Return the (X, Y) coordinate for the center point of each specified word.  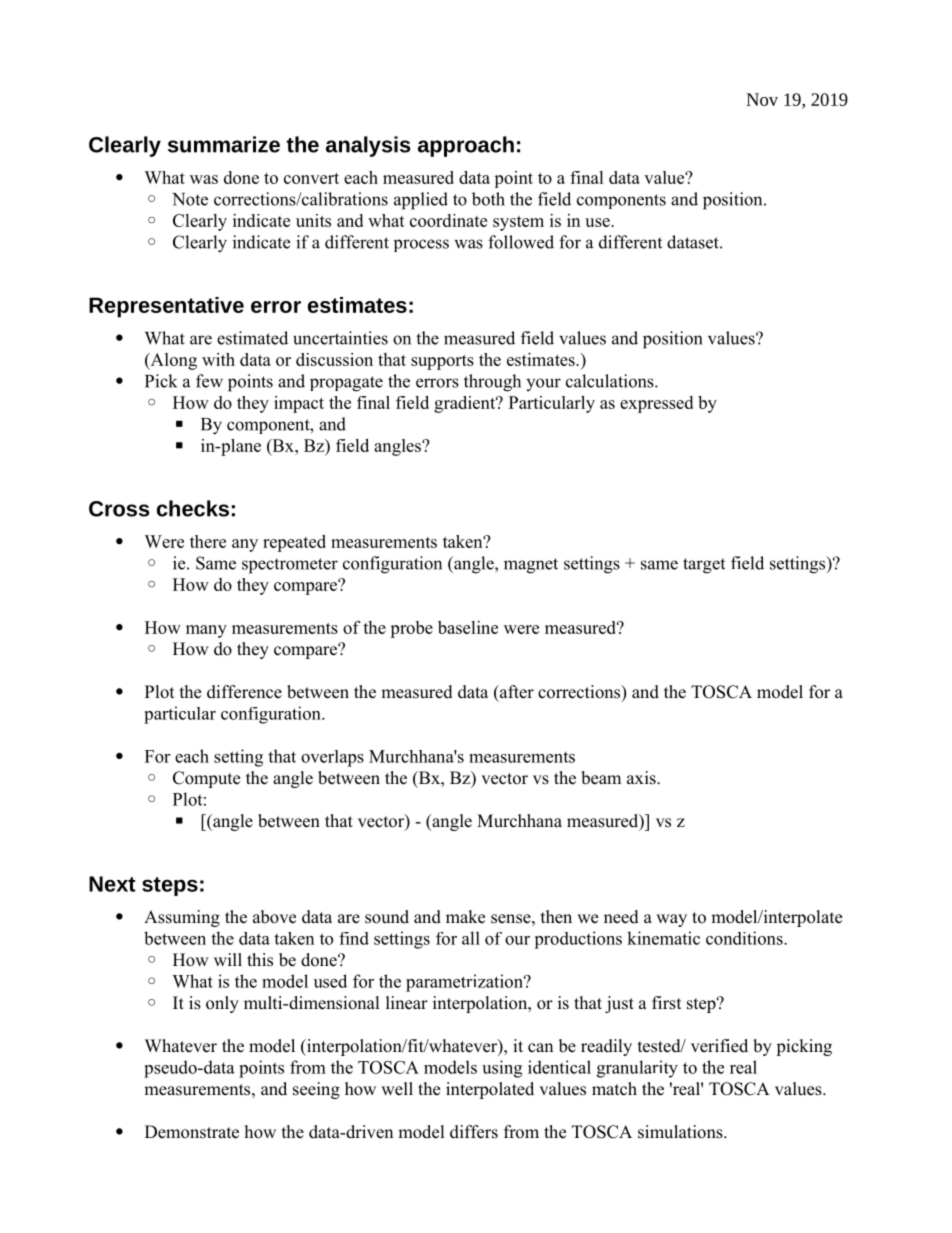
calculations (611, 381)
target (704, 566)
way (671, 920)
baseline (468, 627)
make (465, 917)
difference (244, 692)
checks (193, 508)
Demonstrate (192, 1132)
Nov (762, 99)
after (516, 692)
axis (642, 778)
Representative (166, 307)
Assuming (182, 918)
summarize (224, 144)
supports (442, 362)
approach (466, 146)
